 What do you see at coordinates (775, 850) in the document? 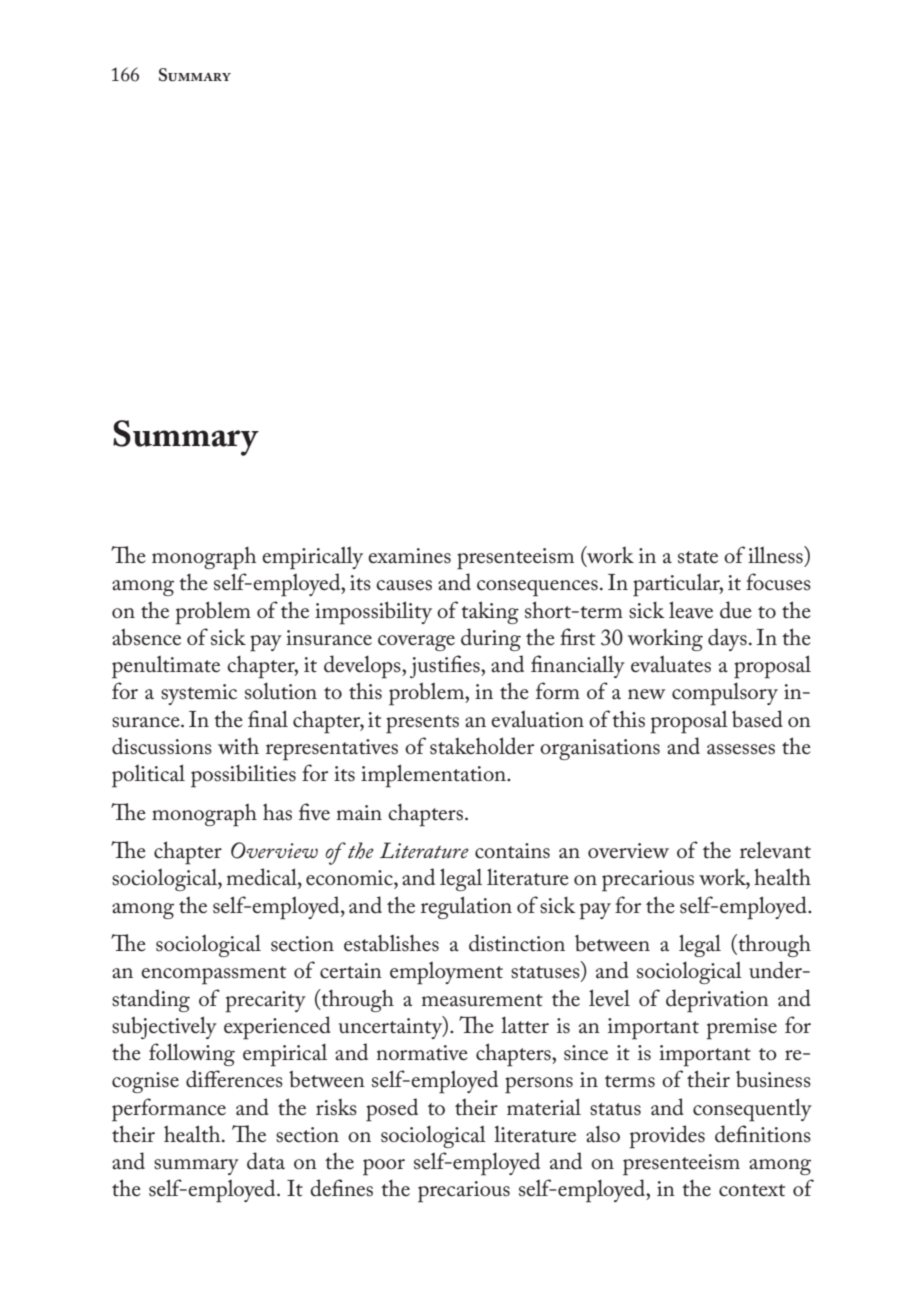
I see `relevant` at bounding box center [775, 850].
